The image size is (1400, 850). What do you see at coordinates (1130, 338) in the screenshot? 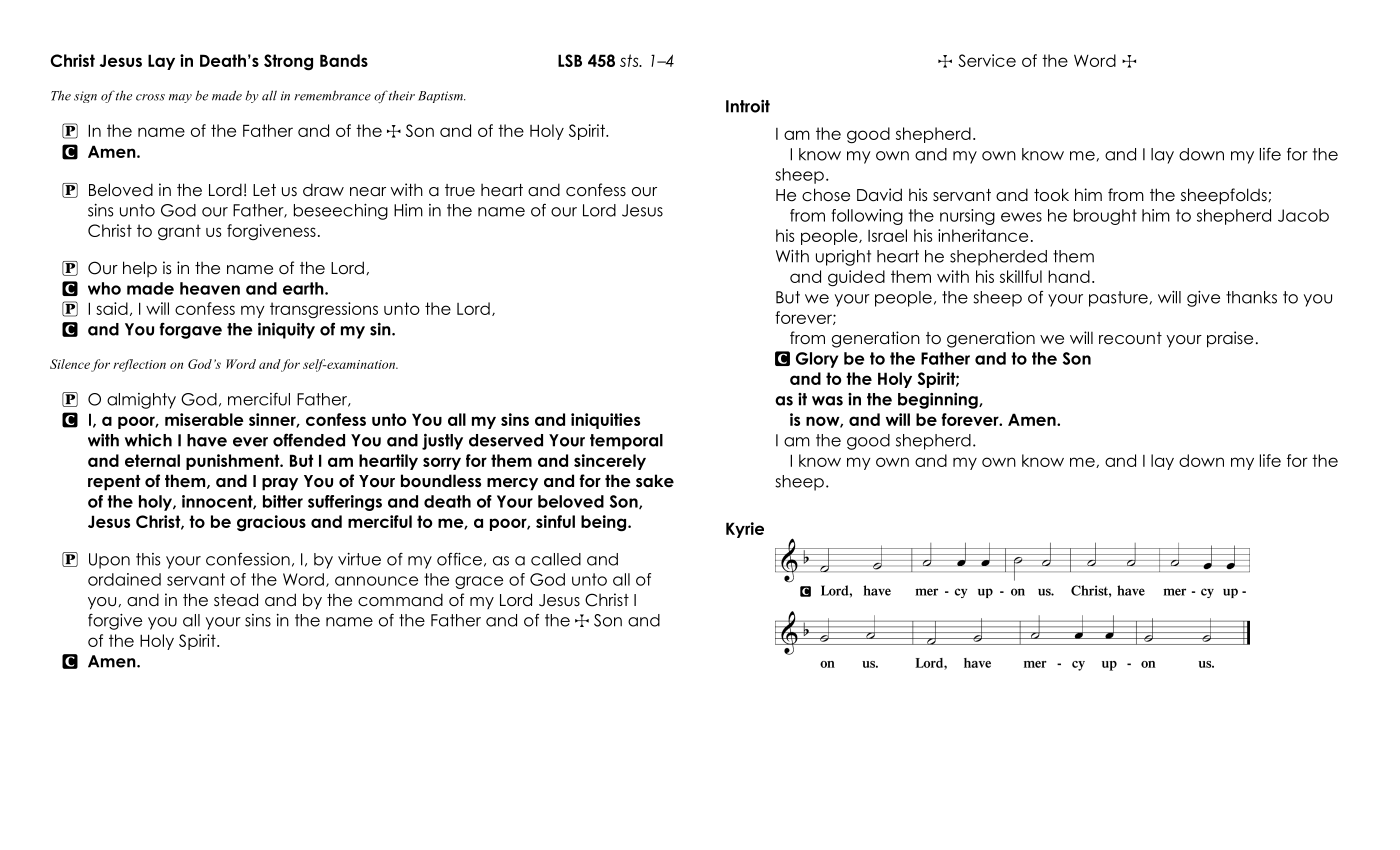
I see `recount` at bounding box center [1130, 338].
